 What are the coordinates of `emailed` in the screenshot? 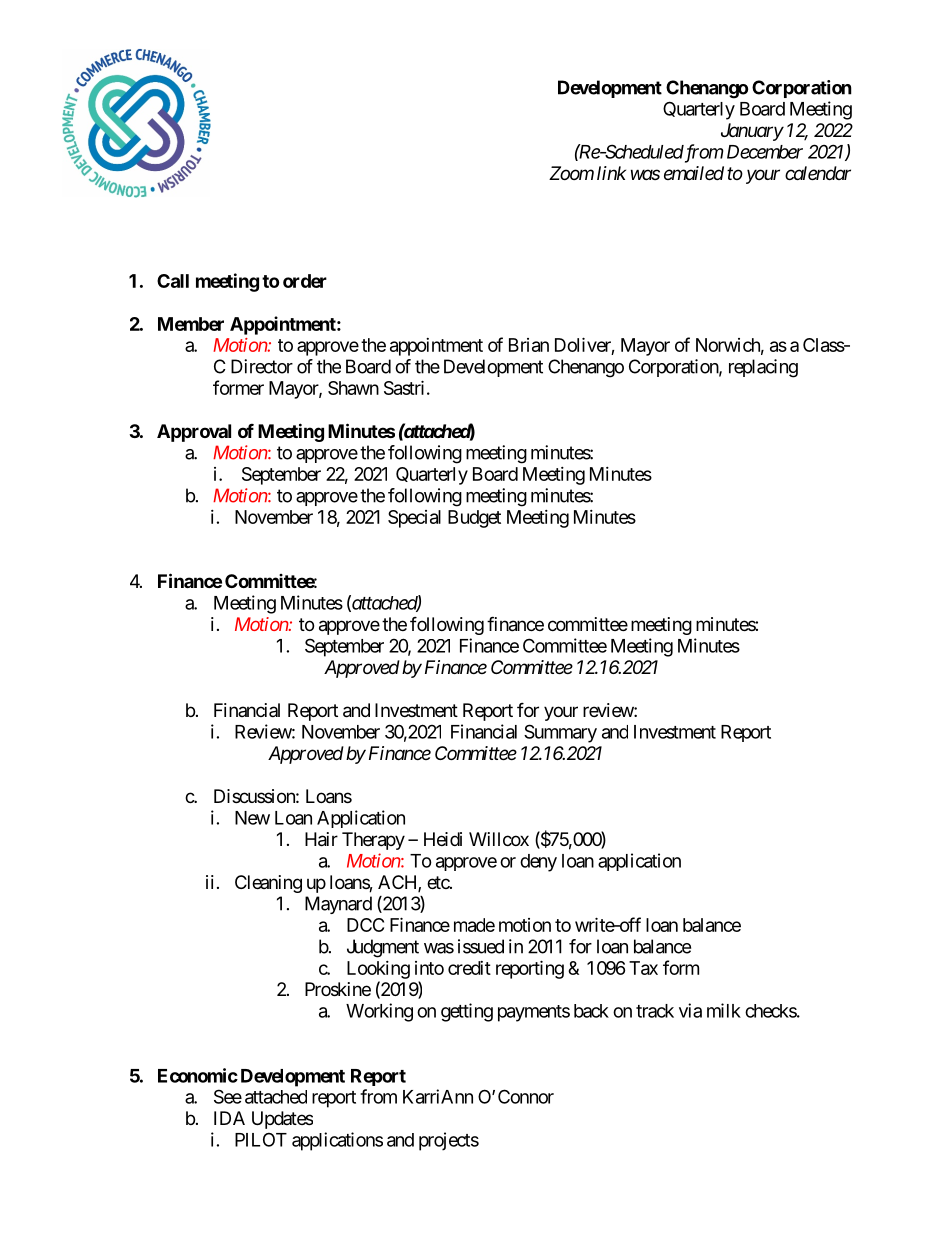 It's located at (694, 173).
